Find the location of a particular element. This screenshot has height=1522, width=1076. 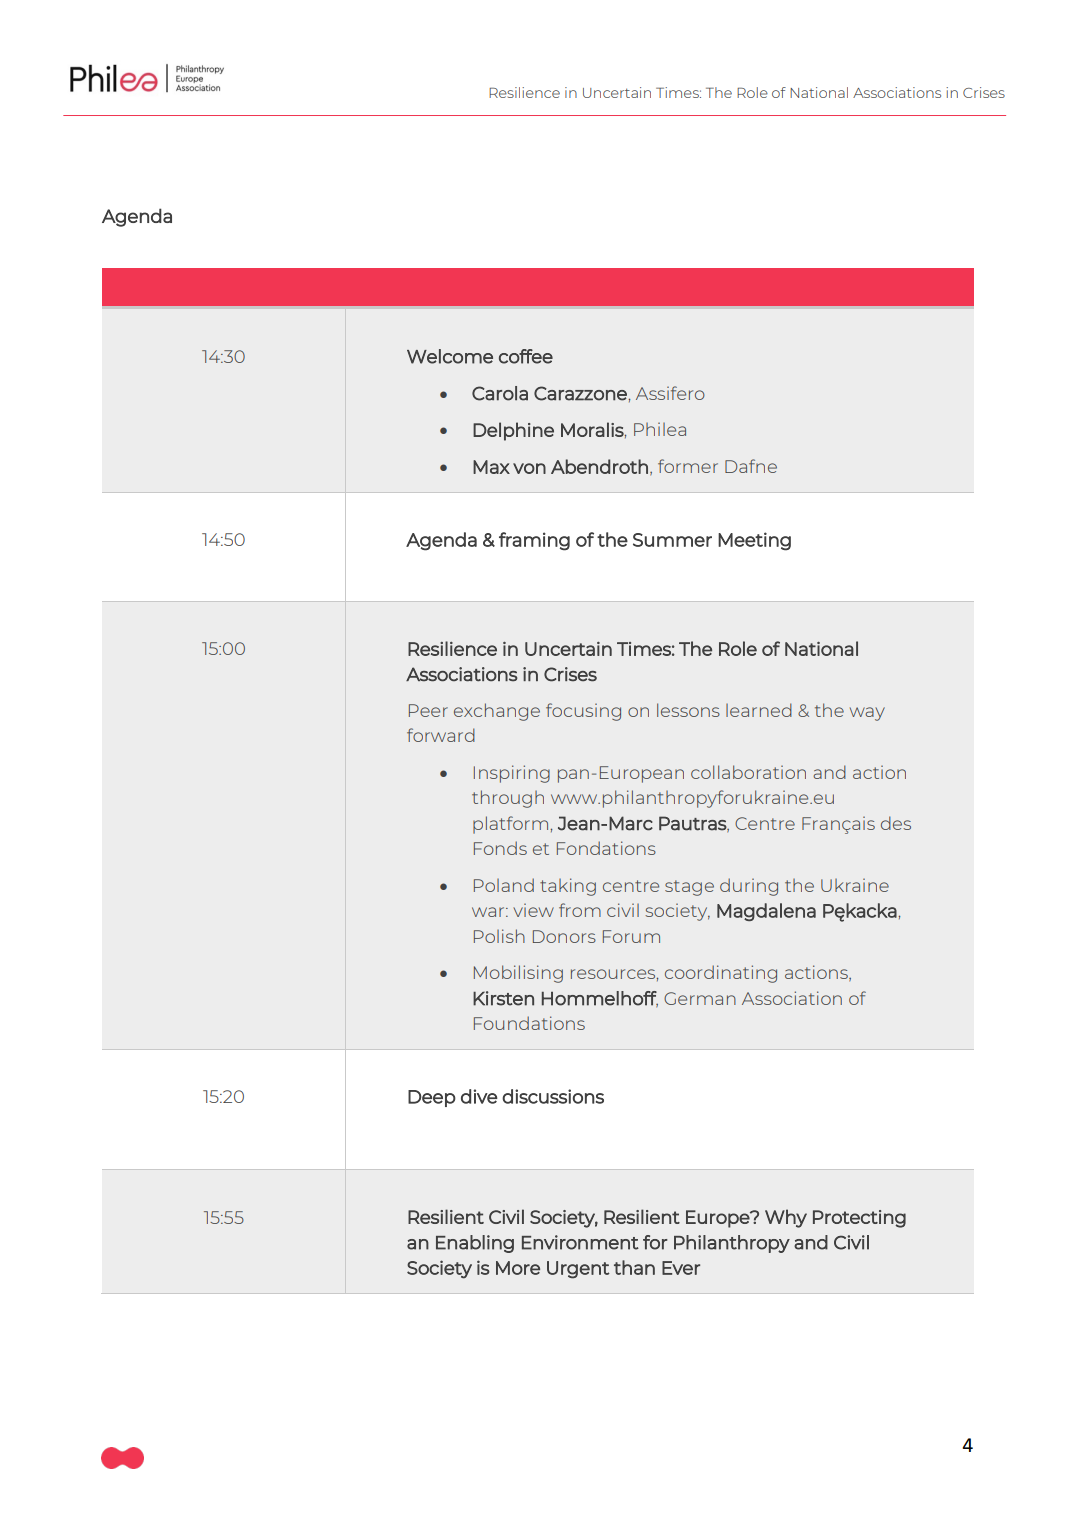

German is located at coordinates (700, 998).
